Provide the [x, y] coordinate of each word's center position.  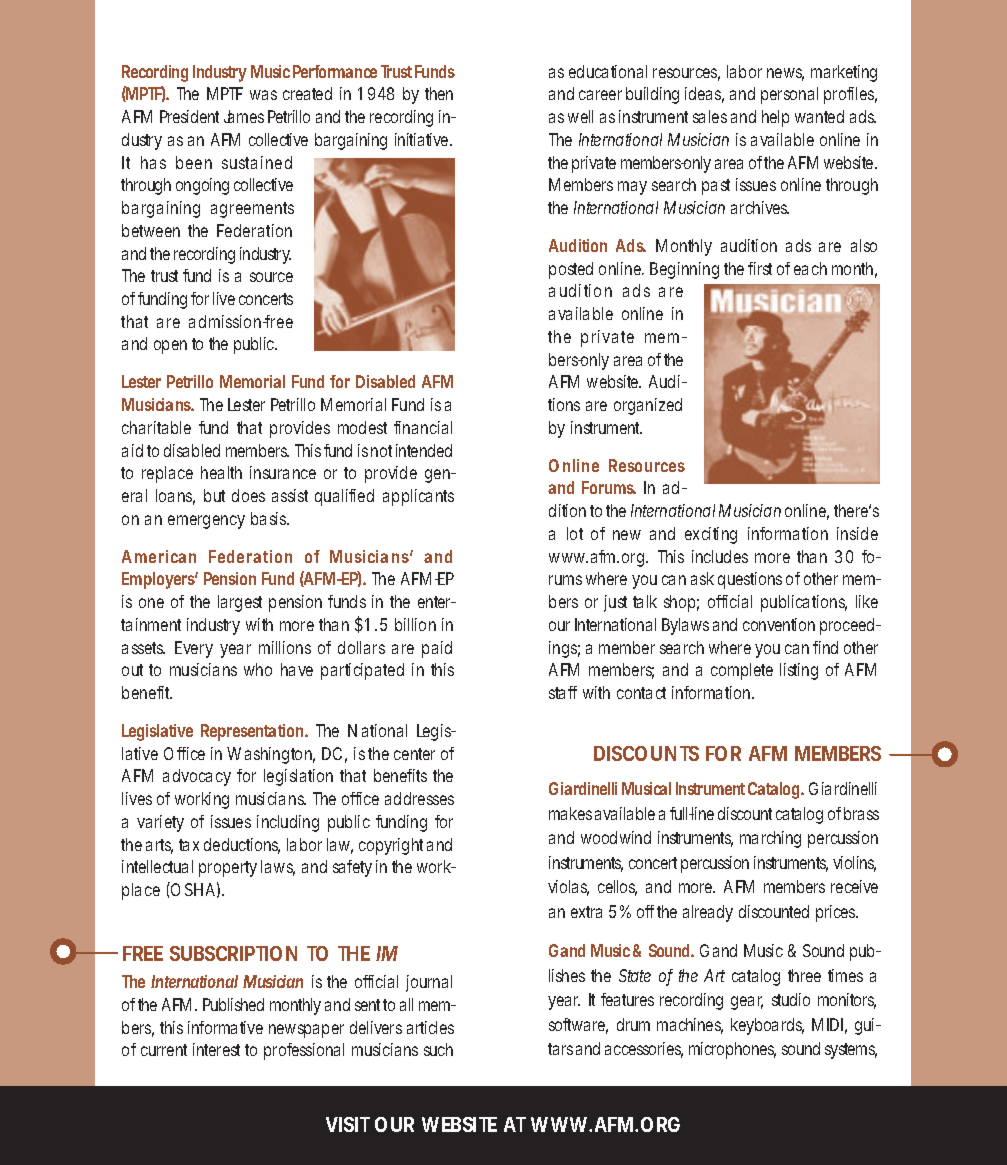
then [439, 93]
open [170, 347]
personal [789, 95]
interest [216, 1049]
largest [240, 603]
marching [770, 839]
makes [570, 813]
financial [423, 427]
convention [779, 624]
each [810, 268]
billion [415, 624]
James [244, 116]
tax [189, 845]
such [438, 1049]
